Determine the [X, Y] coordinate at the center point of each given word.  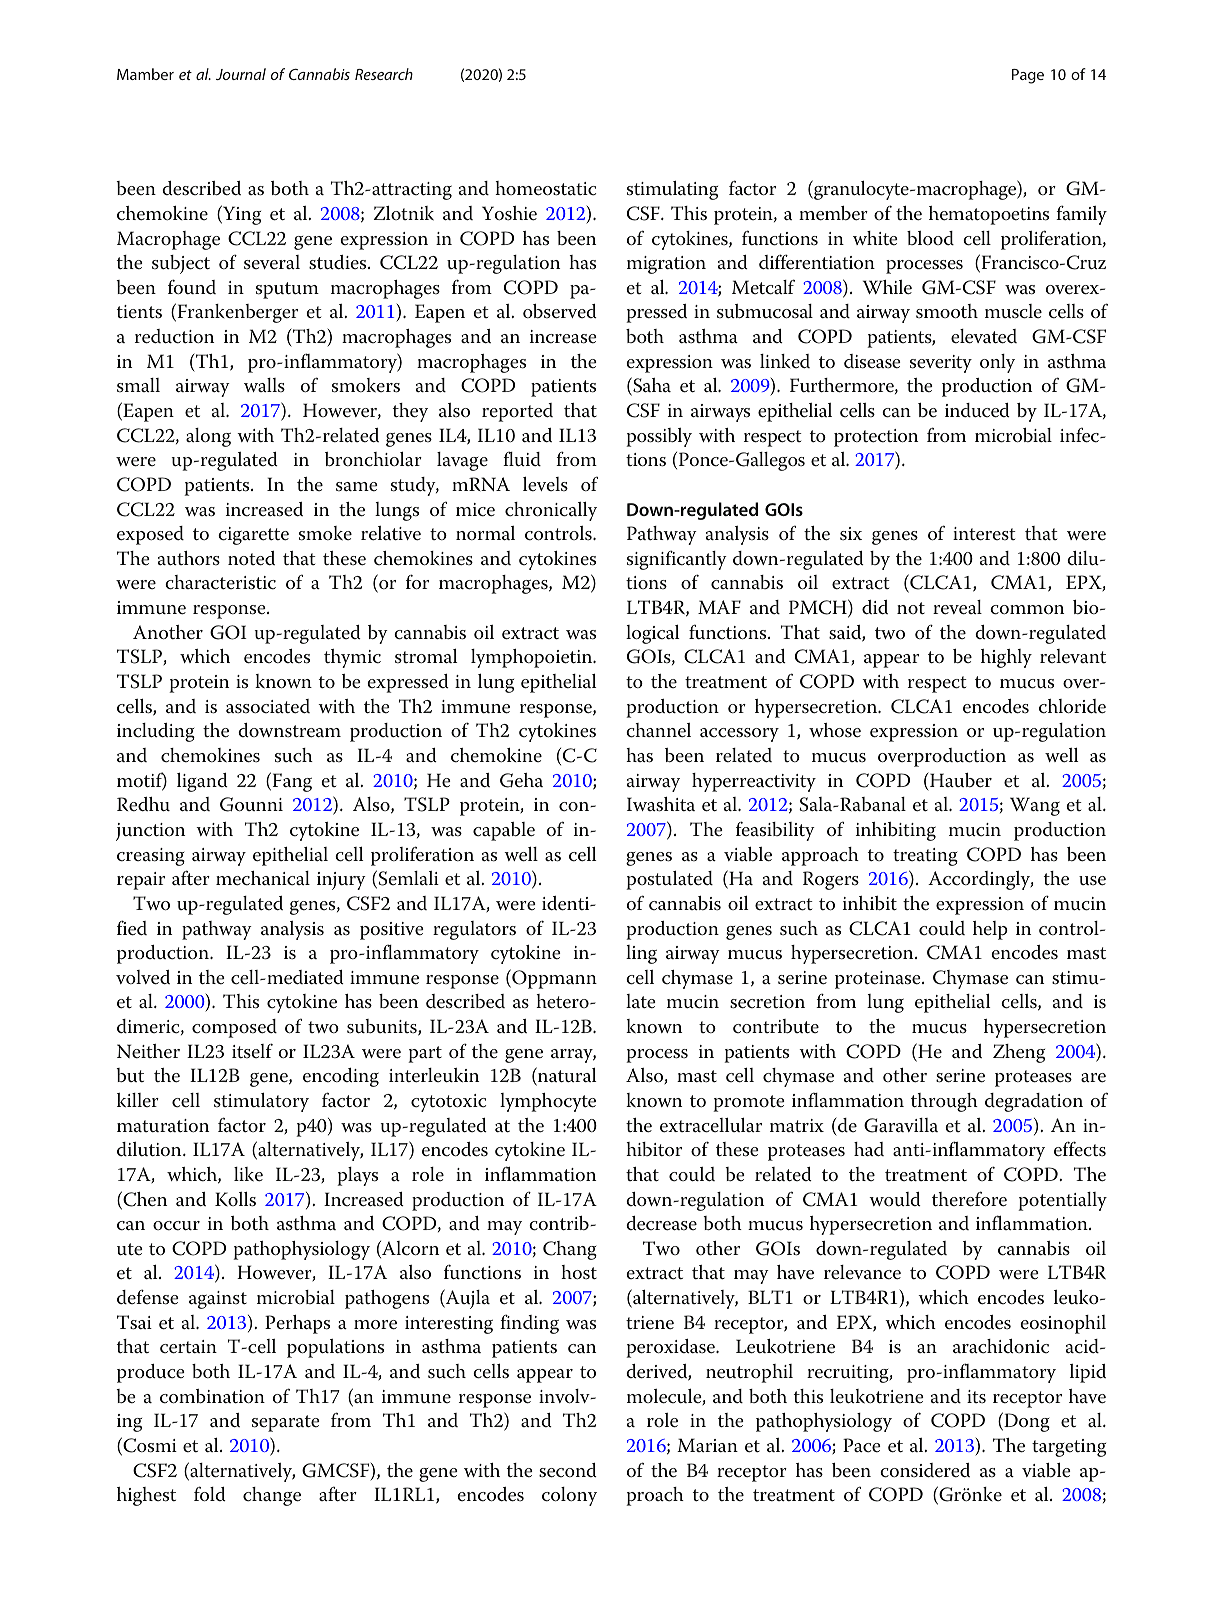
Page [1028, 76]
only [997, 363]
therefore [969, 1199]
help [990, 930]
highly [1006, 658]
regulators [474, 930]
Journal [241, 74]
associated [268, 706]
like [248, 1174]
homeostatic [545, 188]
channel [658, 730]
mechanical [263, 878]
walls [264, 385]
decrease [661, 1223]
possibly [659, 437]
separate [286, 1423]
